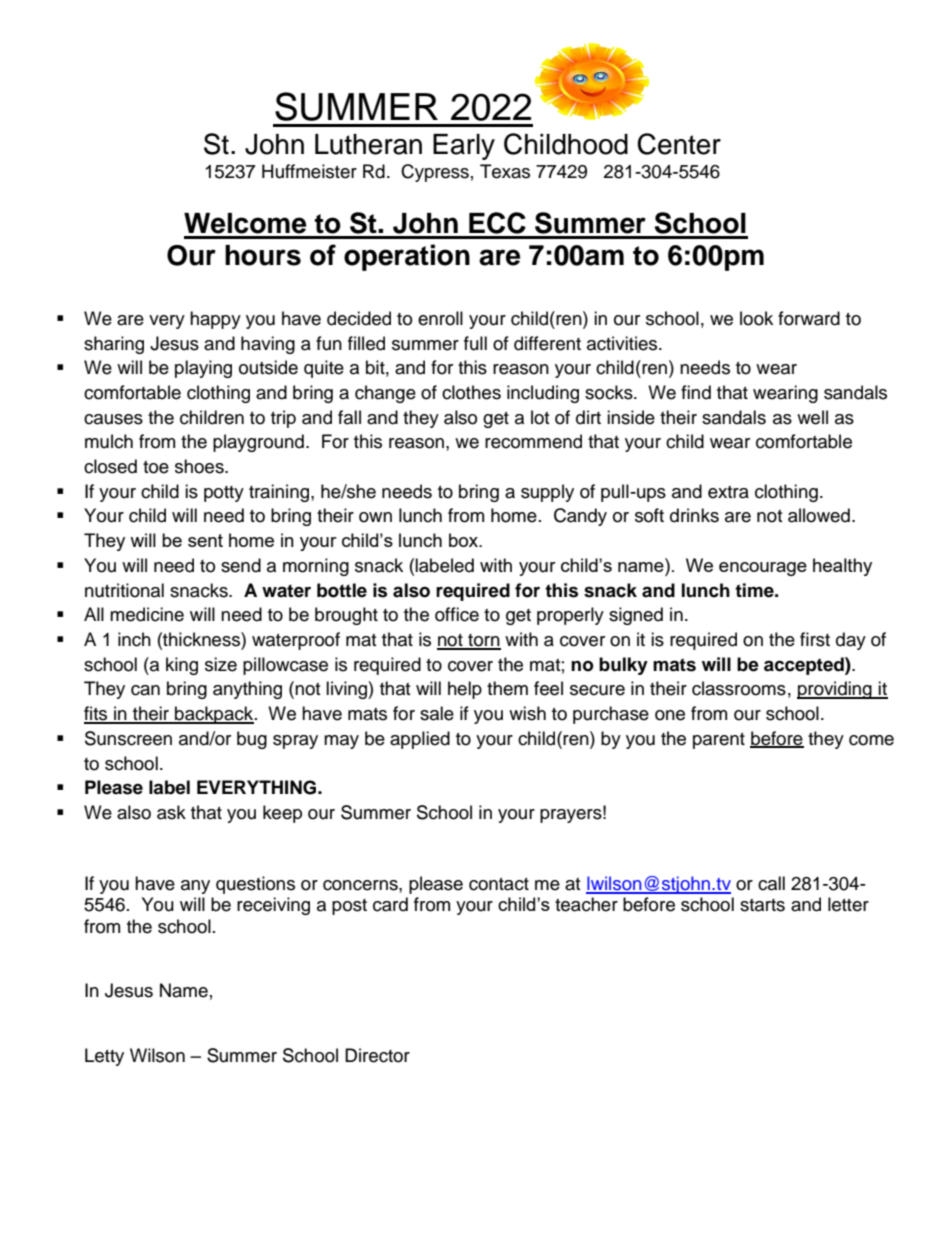 This document has height=1233, width=952. I want to click on hours, so click(263, 255).
